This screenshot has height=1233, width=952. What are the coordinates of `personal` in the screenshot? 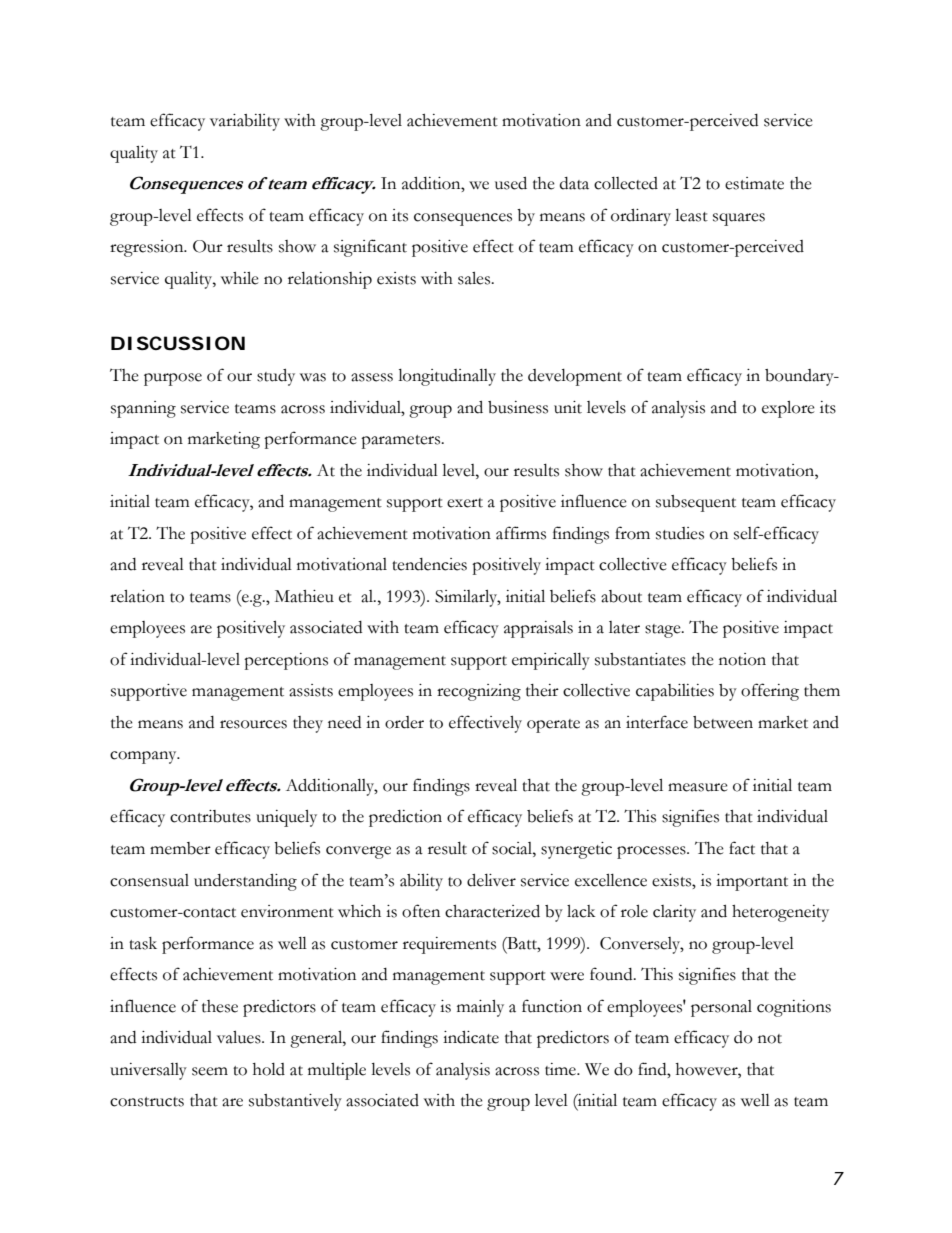 It's located at (721, 1008).
